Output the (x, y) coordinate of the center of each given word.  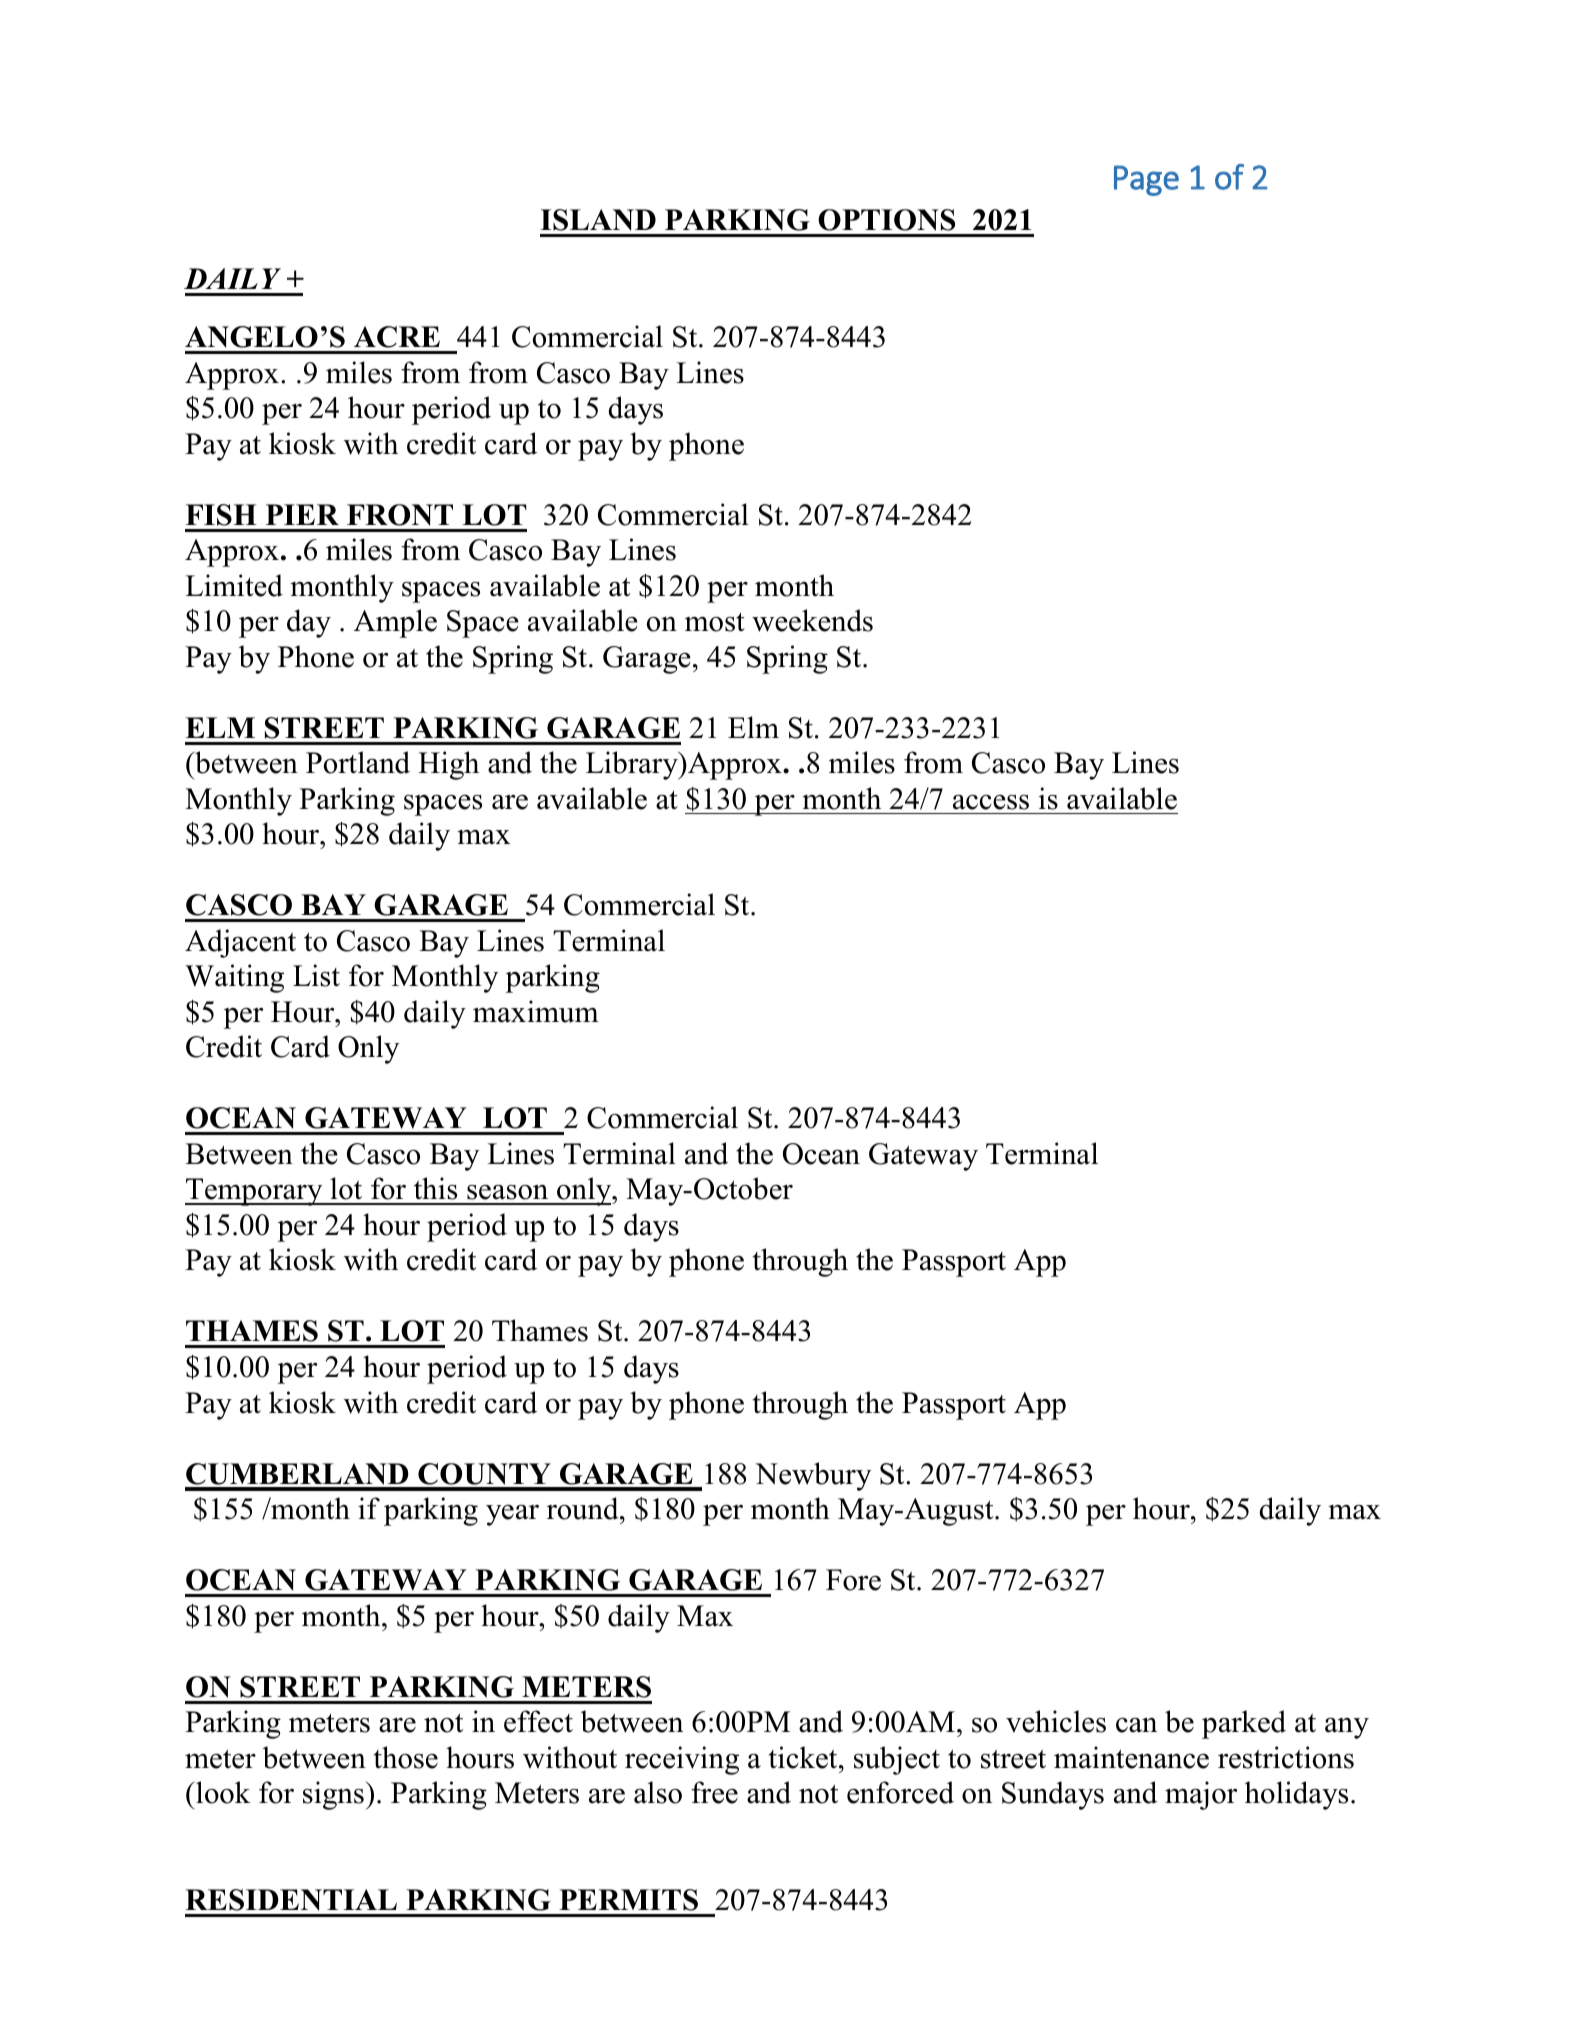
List (316, 975)
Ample (395, 623)
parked (1244, 1724)
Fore (853, 1580)
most (715, 622)
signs (333, 1795)
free (714, 1792)
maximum (536, 1011)
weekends (812, 620)
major (1201, 1795)
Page (1146, 180)
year (512, 1515)
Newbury (813, 1476)
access (991, 802)
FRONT (400, 515)
